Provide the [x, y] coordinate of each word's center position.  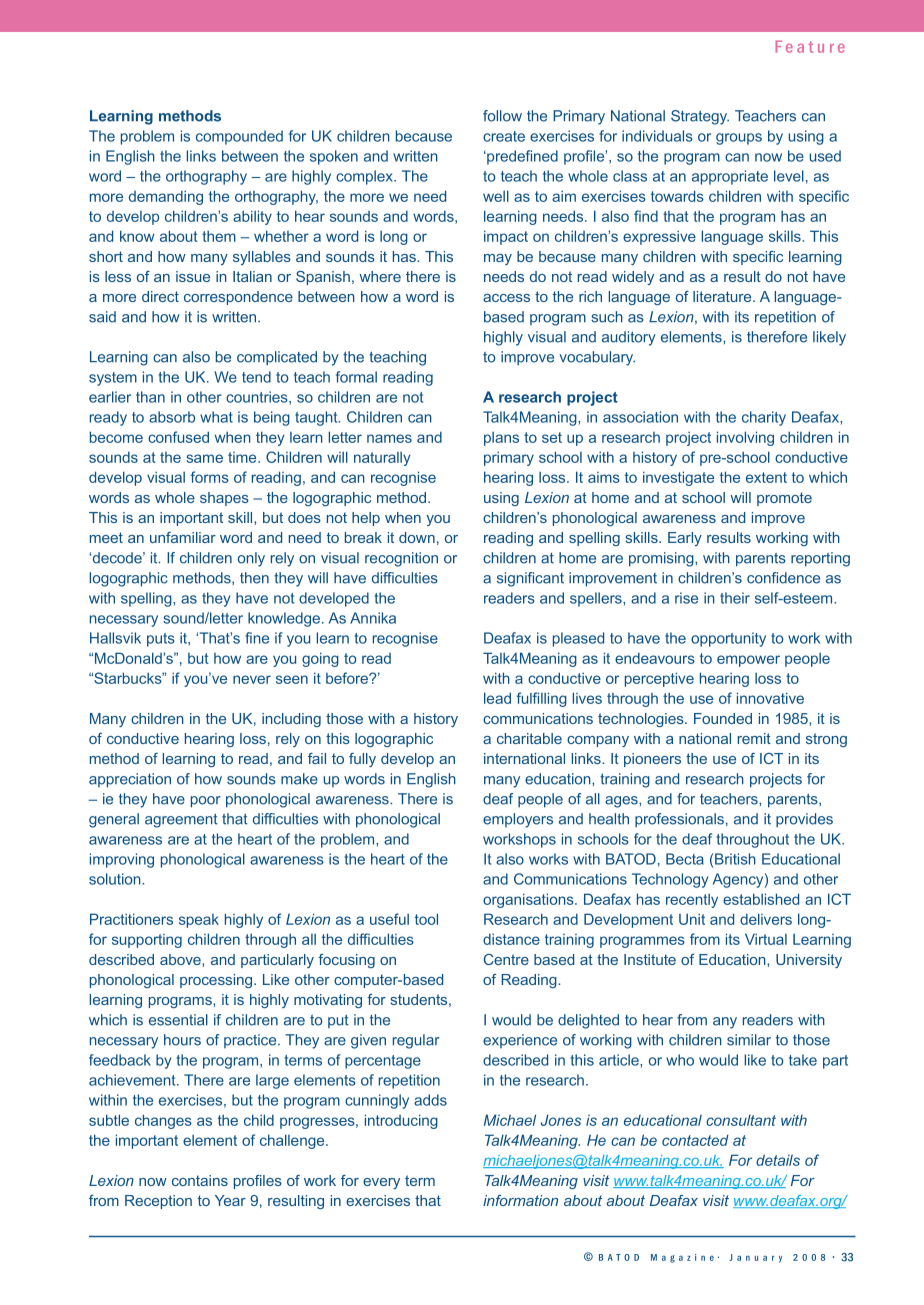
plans [501, 439]
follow [502, 116]
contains [200, 1180]
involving [745, 438]
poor [206, 802]
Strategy [700, 117]
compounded [239, 137]
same [204, 458]
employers [518, 820]
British [734, 859]
